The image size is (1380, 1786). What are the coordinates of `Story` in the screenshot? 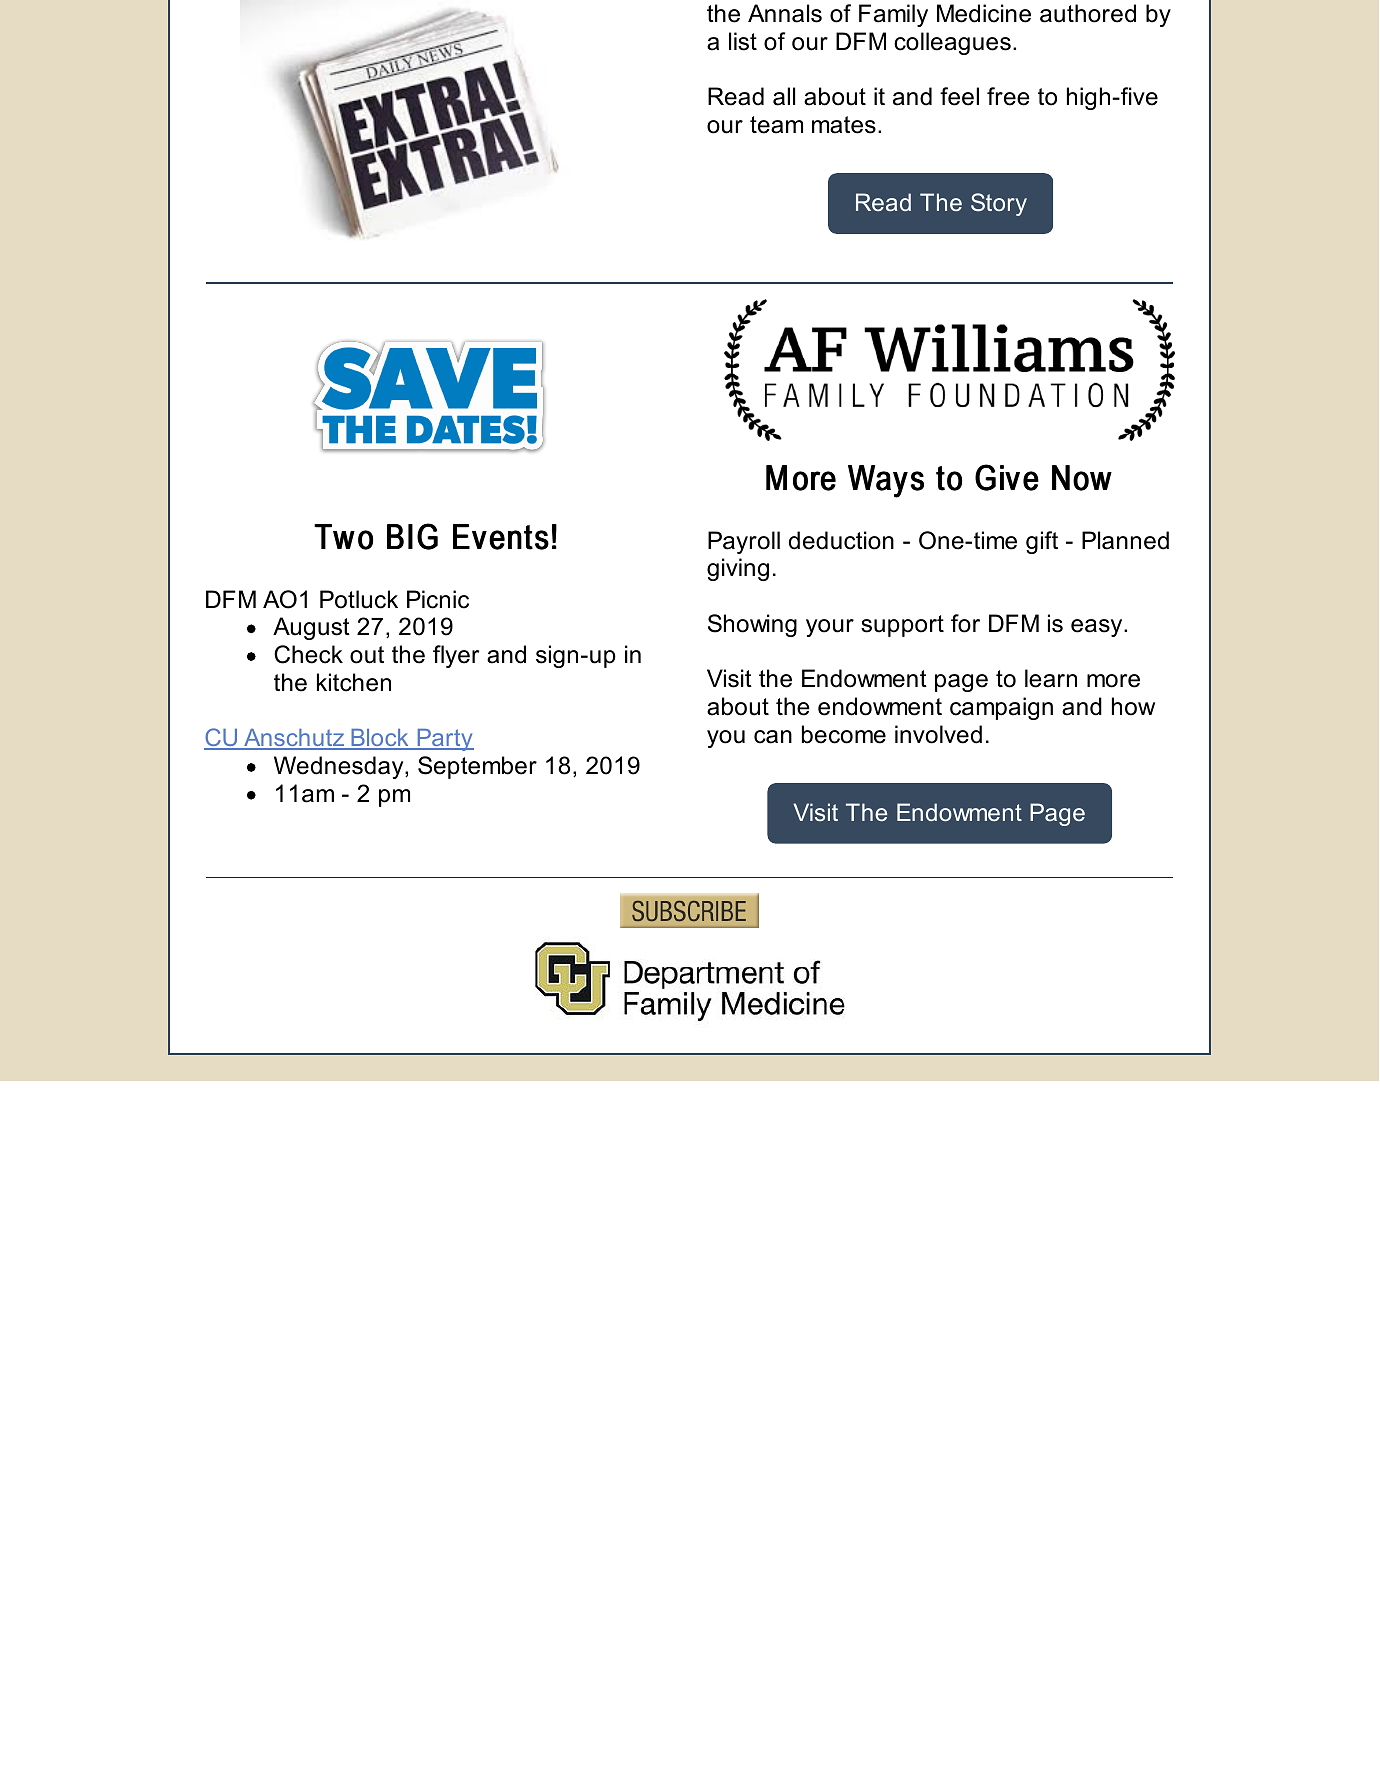 It's located at (999, 204).
